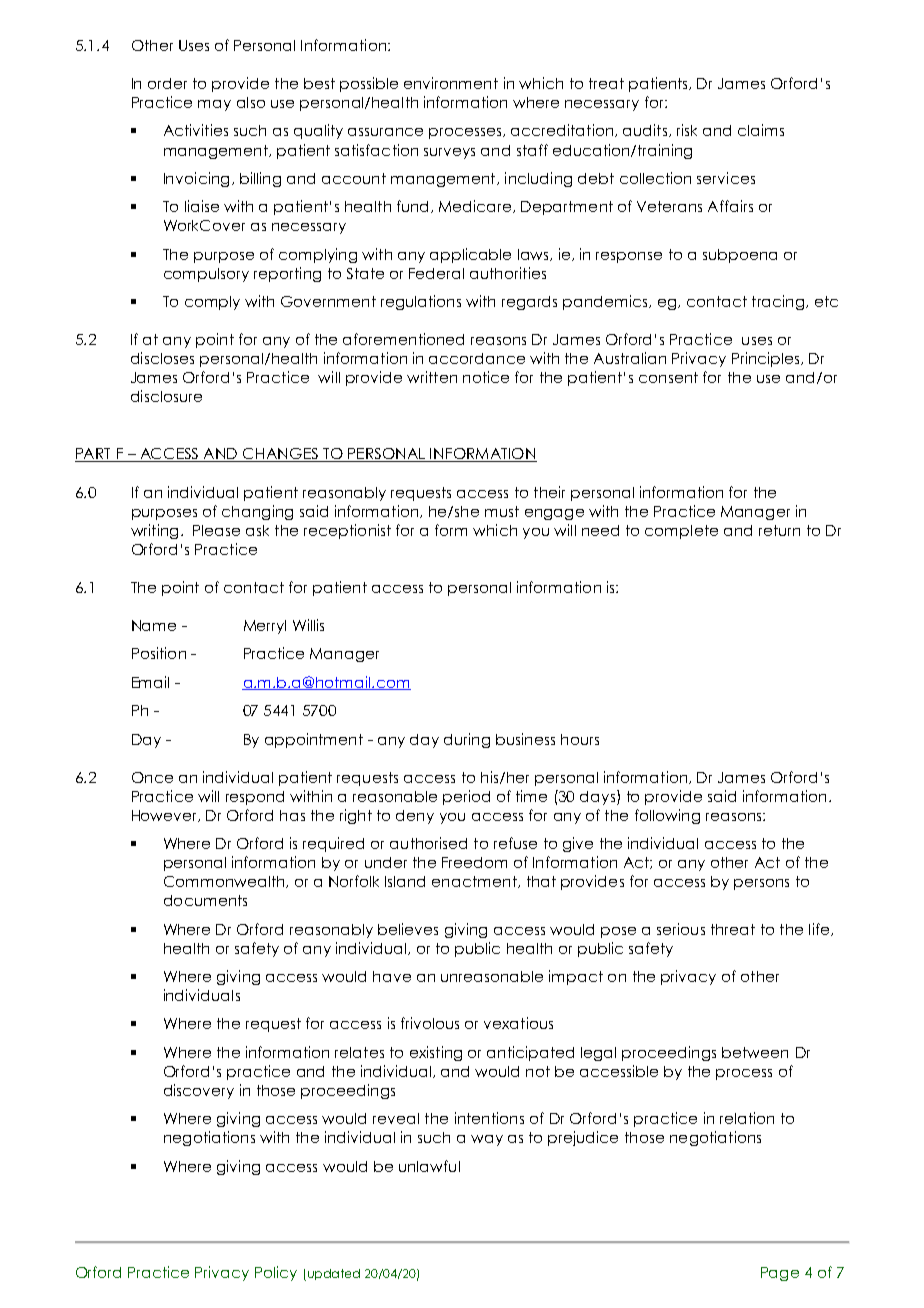  Describe the element at coordinates (276, 1273) in the screenshot. I see `Policy` at that location.
